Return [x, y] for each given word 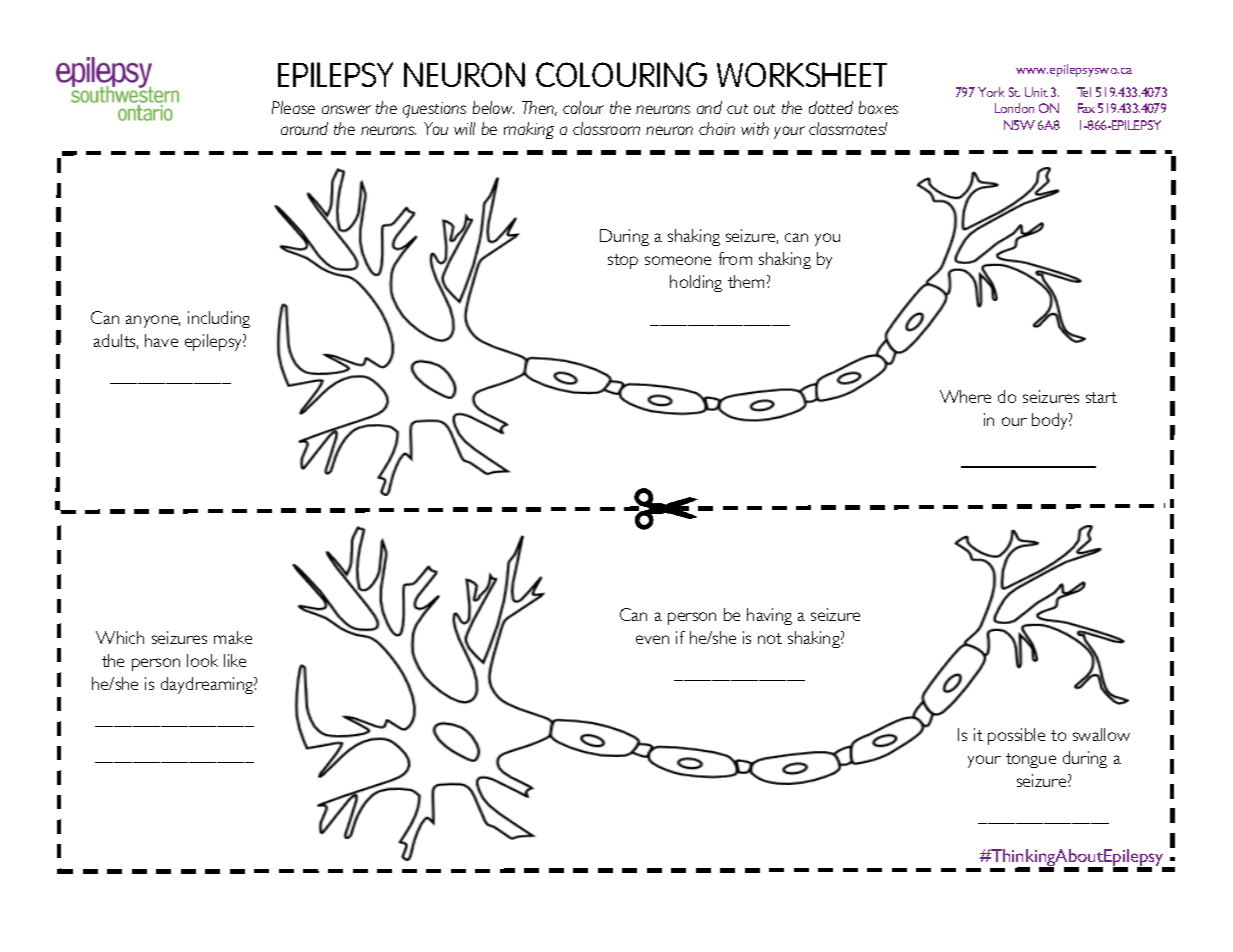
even [652, 639]
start [1101, 397]
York [991, 92]
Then [539, 108]
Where [965, 396]
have [161, 340]
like [235, 660]
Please [293, 107]
